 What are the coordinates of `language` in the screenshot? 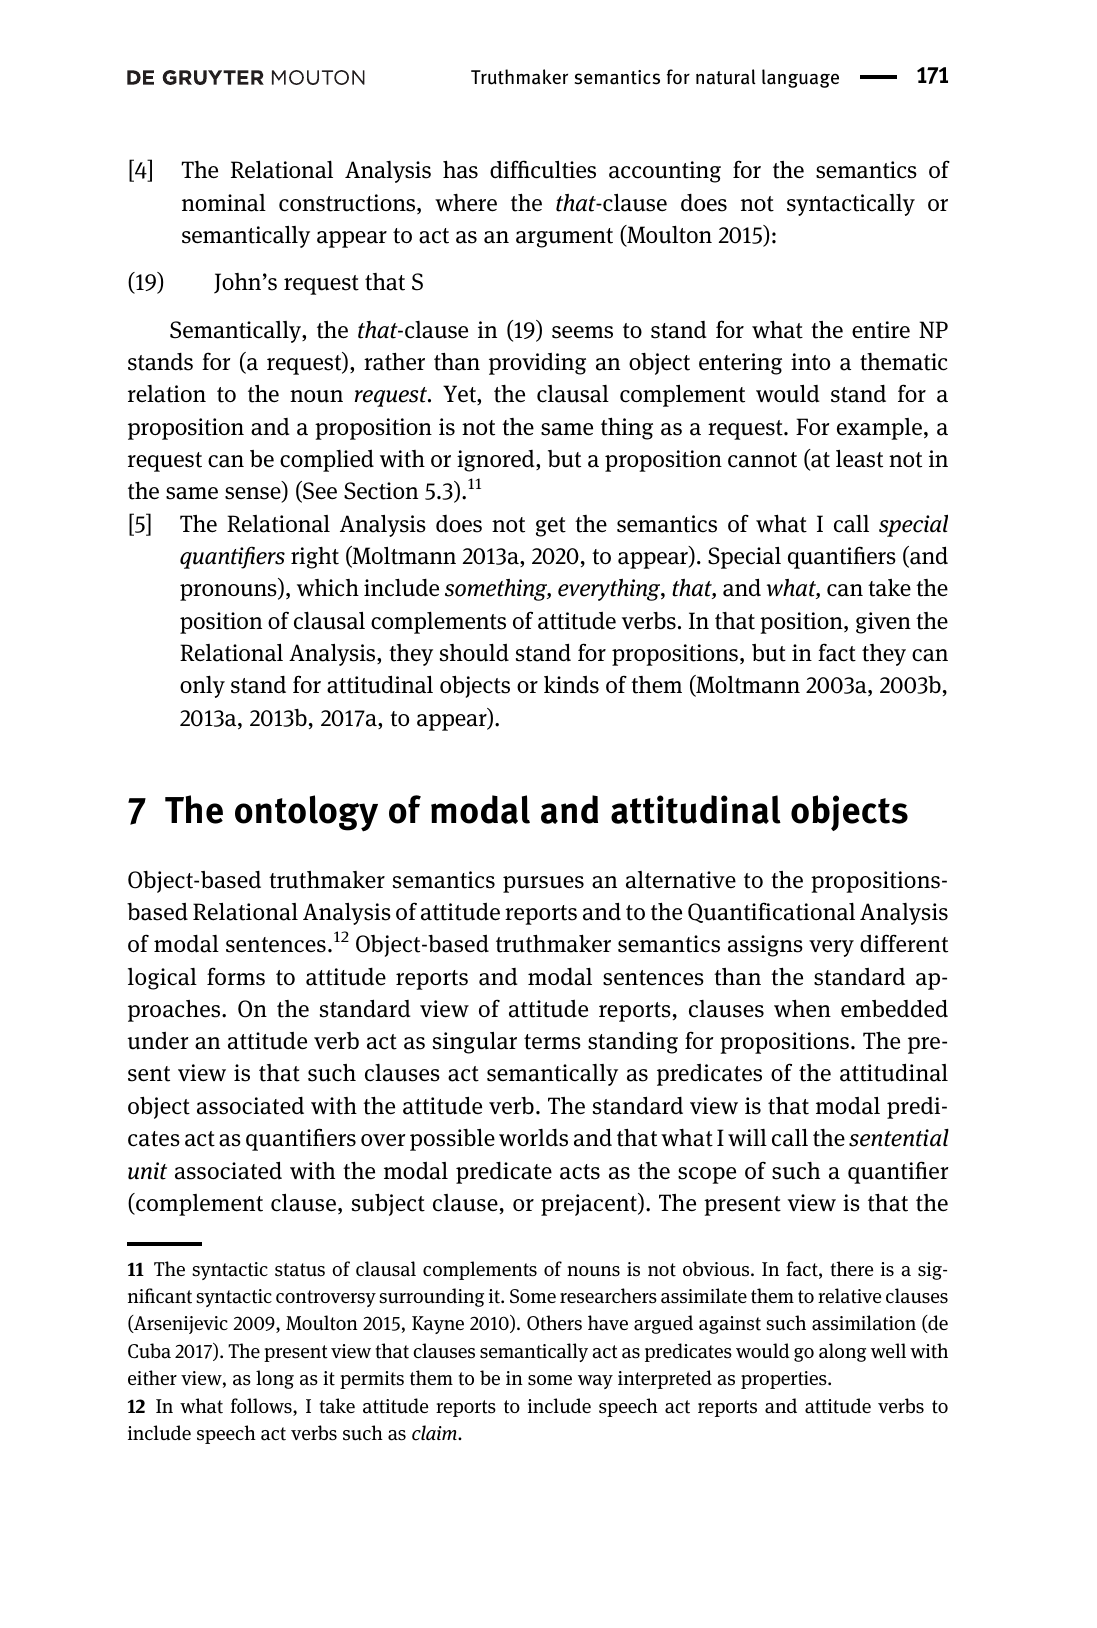 It's located at (800, 78).
